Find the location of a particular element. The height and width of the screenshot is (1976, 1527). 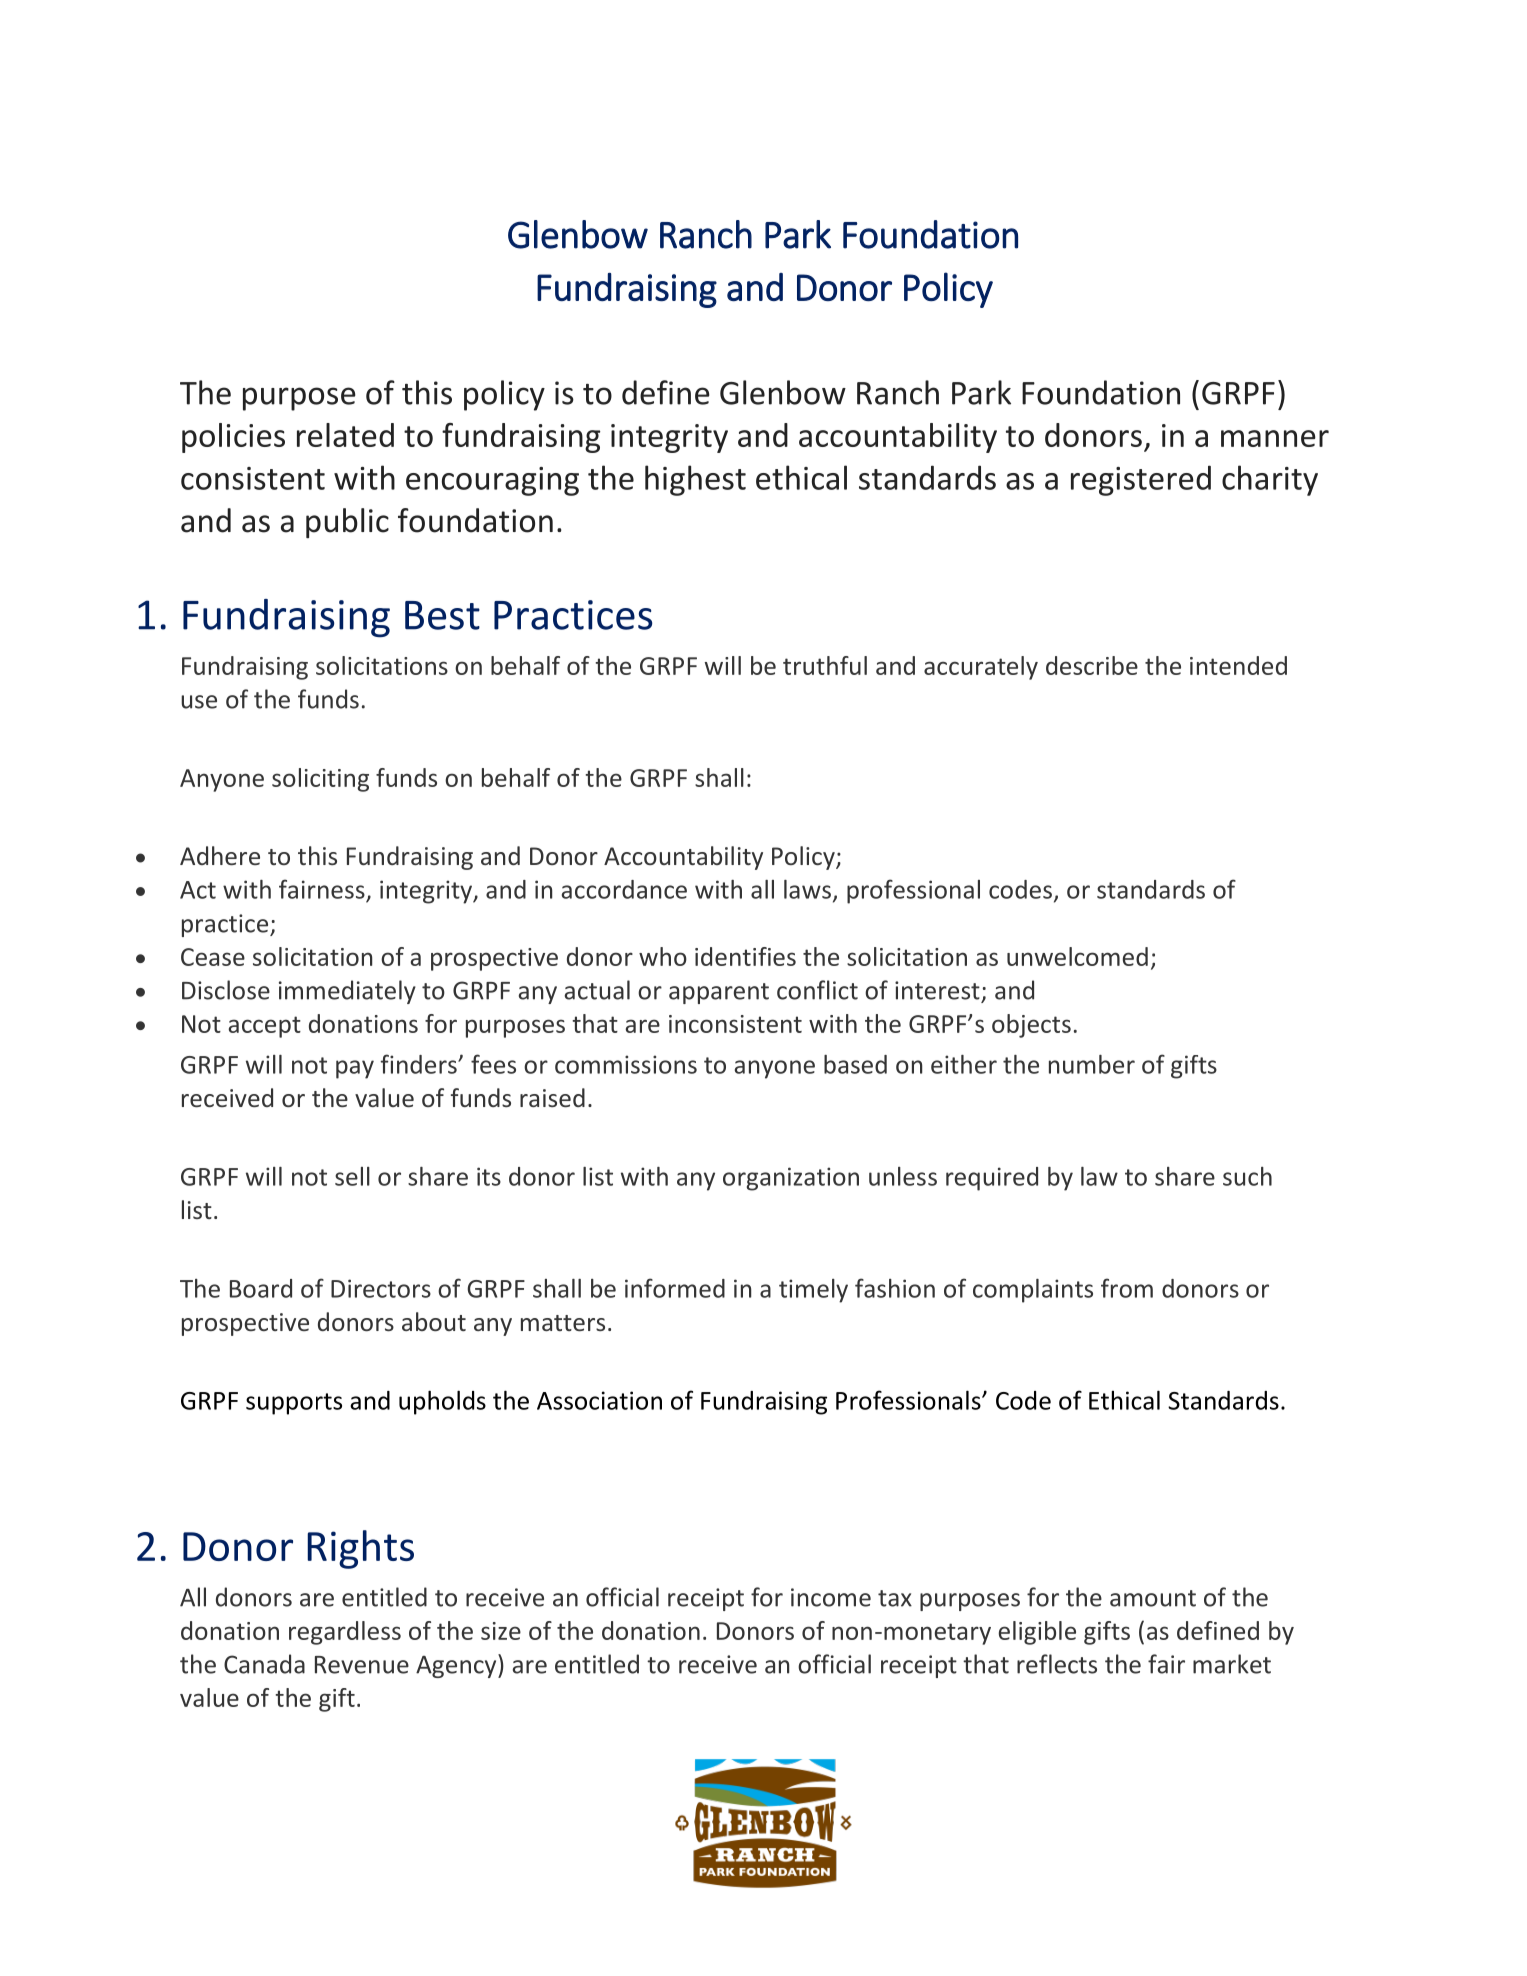

related is located at coordinates (345, 435).
